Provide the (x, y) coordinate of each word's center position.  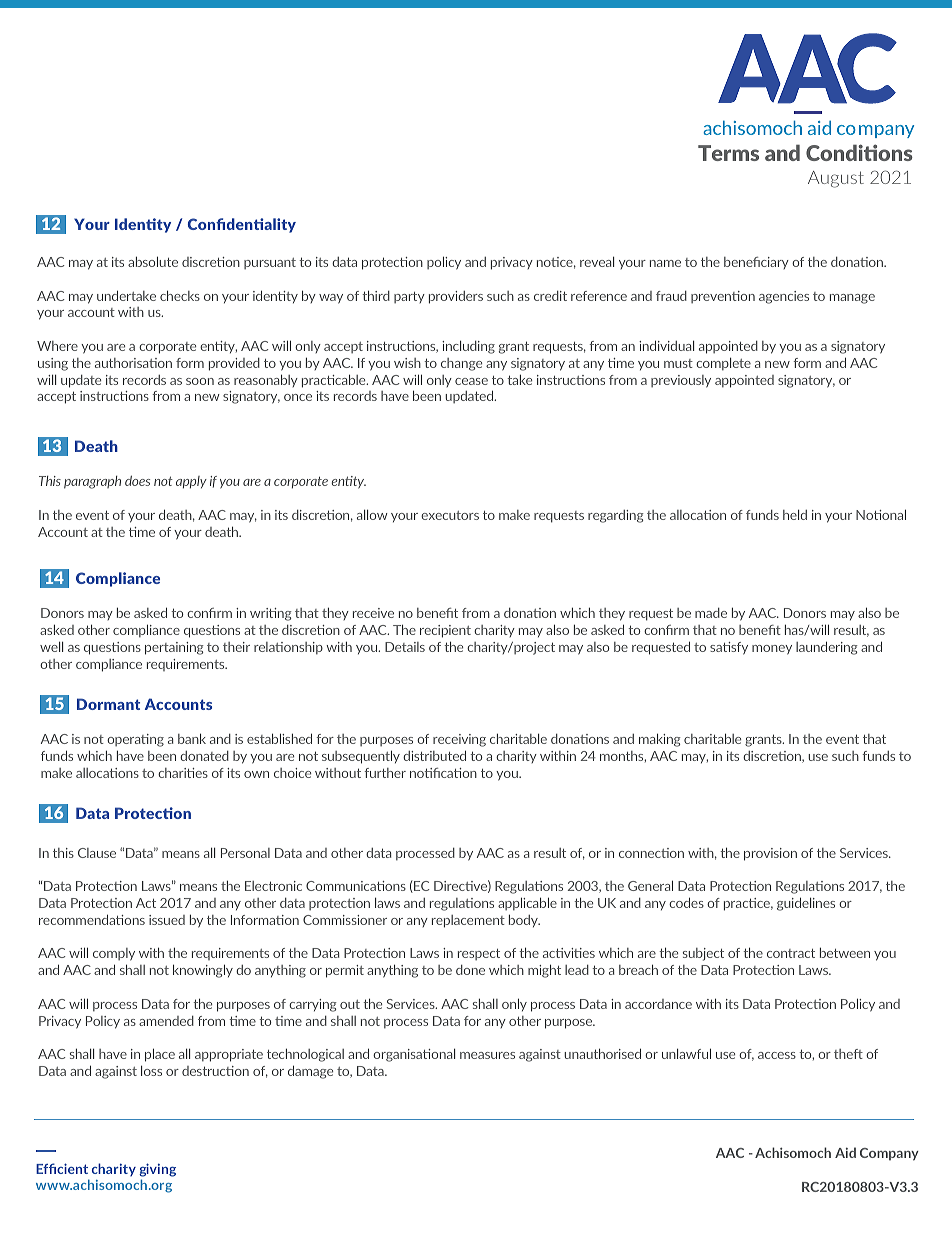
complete (723, 364)
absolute (153, 261)
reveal (597, 261)
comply (114, 954)
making (660, 740)
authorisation (133, 363)
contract (791, 953)
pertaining (174, 648)
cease (471, 381)
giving (157, 1171)
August (836, 179)
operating (135, 740)
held (795, 514)
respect (479, 954)
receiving (459, 740)
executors (450, 515)
